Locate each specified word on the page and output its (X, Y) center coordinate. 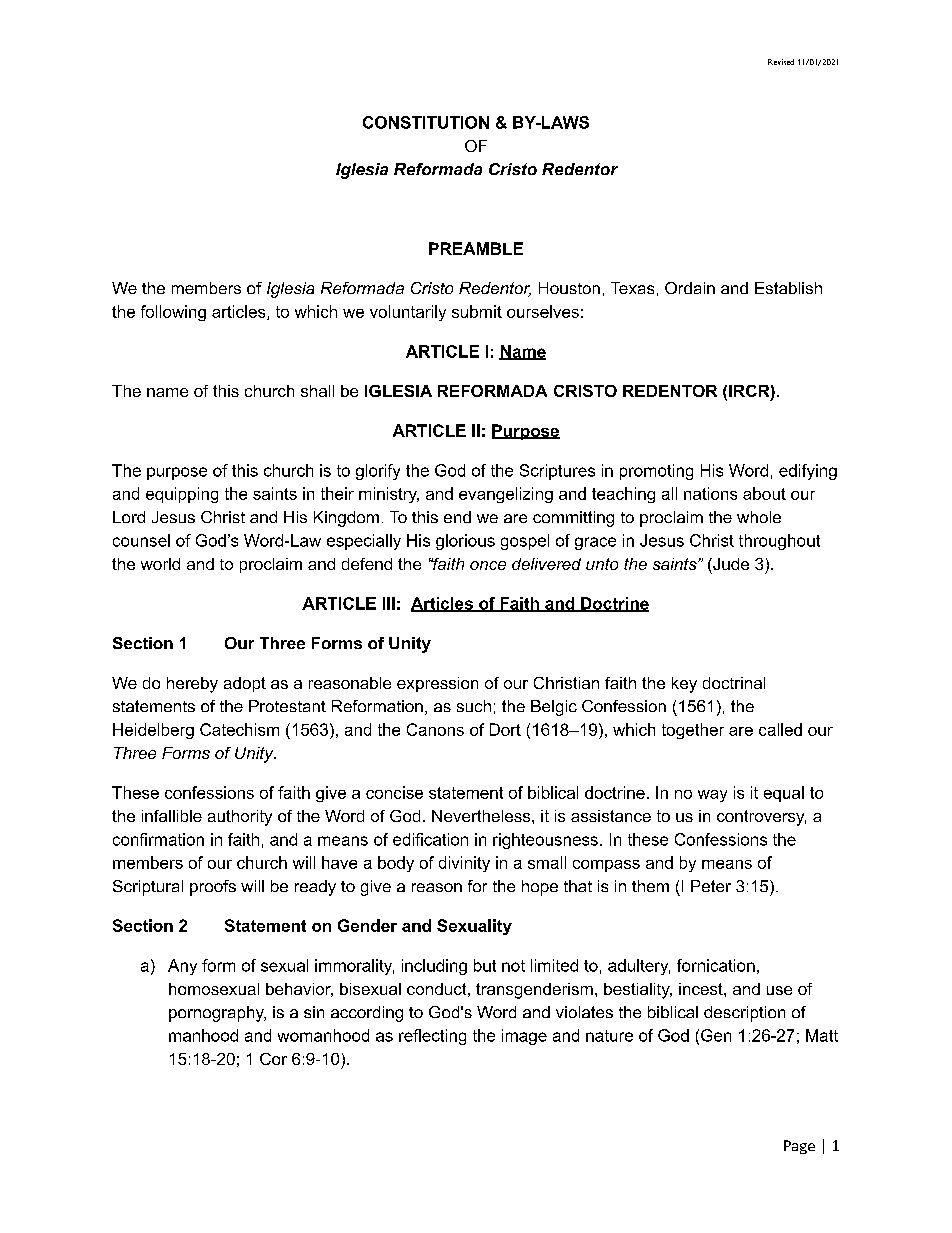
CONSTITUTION (426, 122)
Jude (730, 564)
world (160, 564)
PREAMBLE (476, 248)
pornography (217, 1014)
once (488, 565)
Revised (781, 62)
